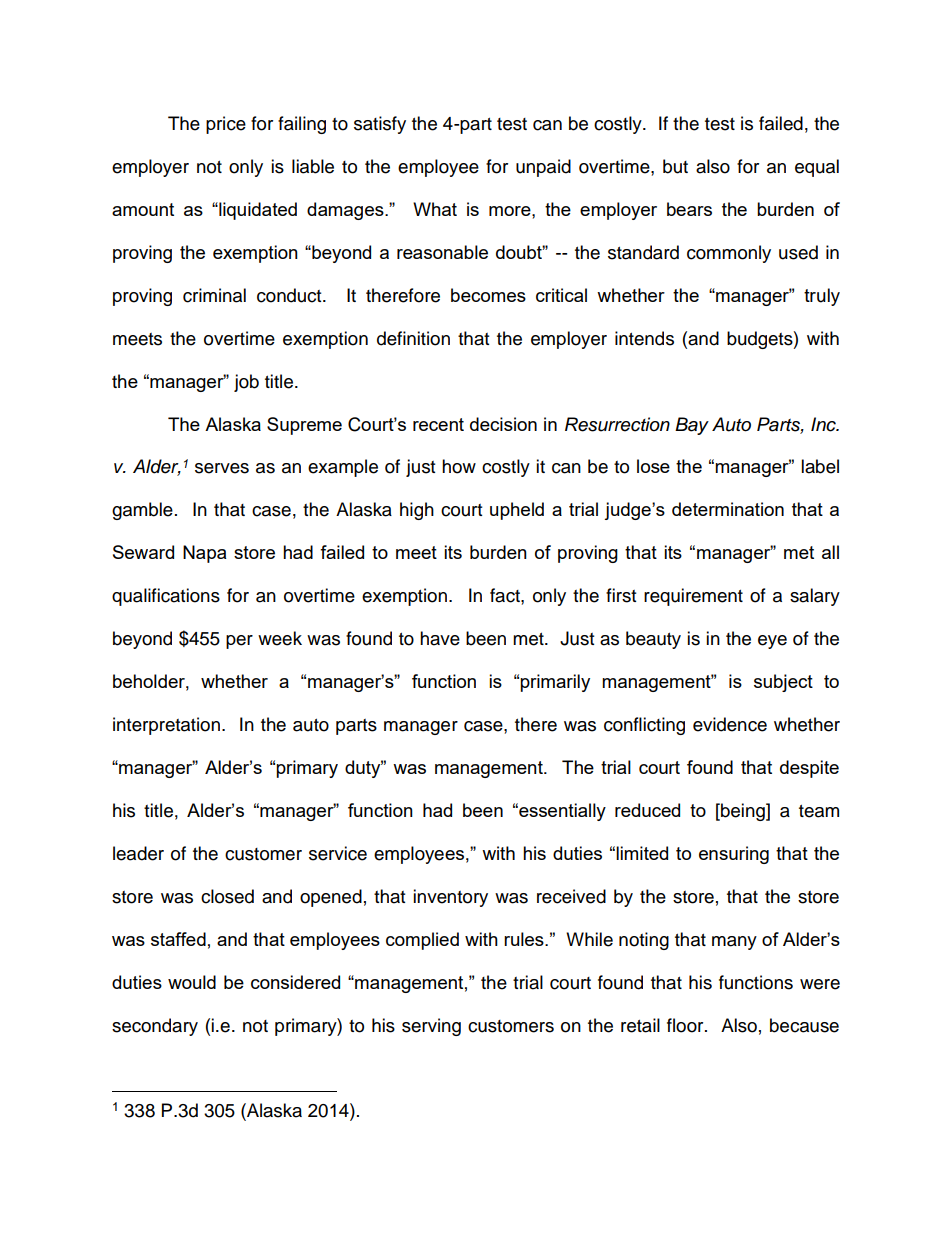  I want to click on have, so click(440, 638).
